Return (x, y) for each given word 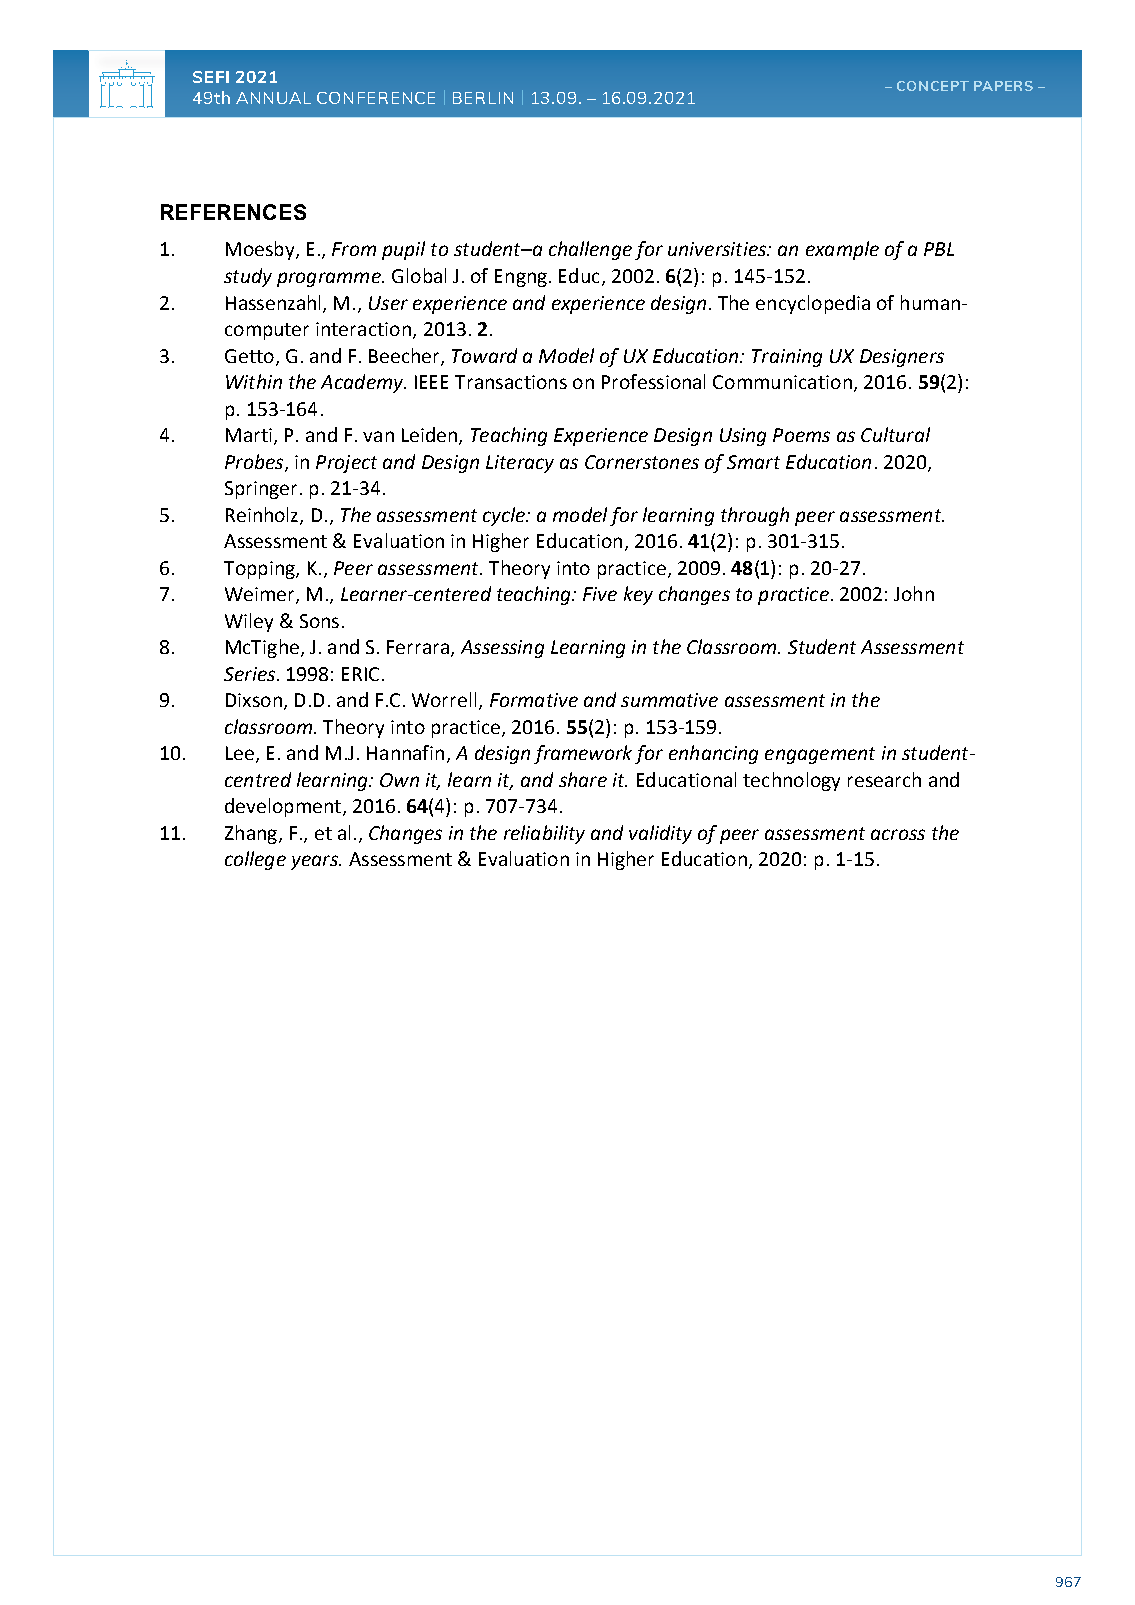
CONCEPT (933, 86)
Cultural (895, 434)
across (898, 834)
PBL (939, 249)
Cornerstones (642, 462)
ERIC (360, 674)
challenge (590, 250)
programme (330, 279)
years (315, 862)
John (914, 593)
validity (660, 834)
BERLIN (483, 98)
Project (346, 464)
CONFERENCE (376, 98)
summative (669, 700)
